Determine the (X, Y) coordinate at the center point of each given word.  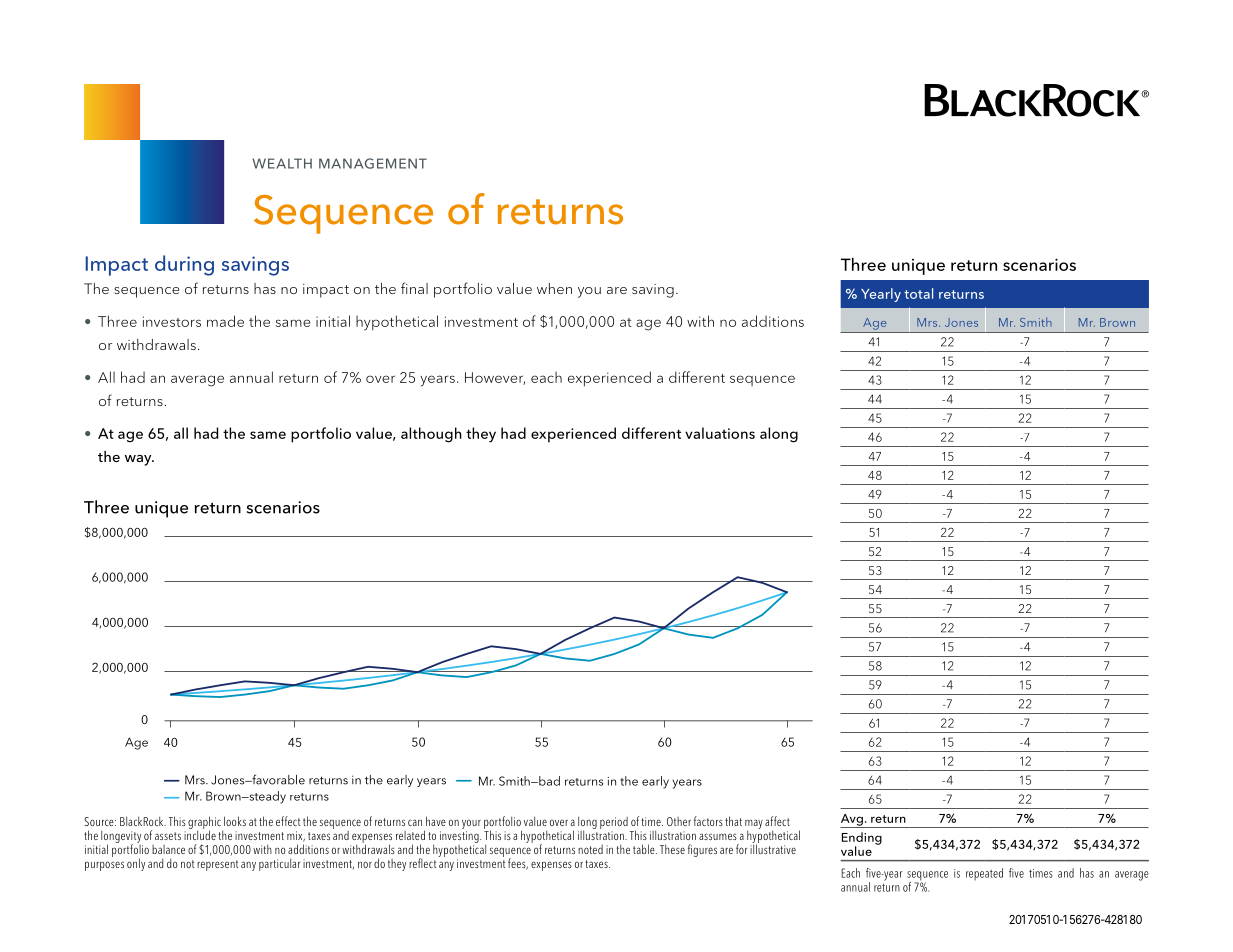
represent (217, 865)
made (225, 321)
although (431, 435)
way (139, 460)
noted (590, 849)
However (495, 378)
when (554, 288)
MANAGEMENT (373, 163)
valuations (720, 433)
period (614, 823)
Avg (852, 821)
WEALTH (282, 163)
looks (235, 821)
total (918, 293)
